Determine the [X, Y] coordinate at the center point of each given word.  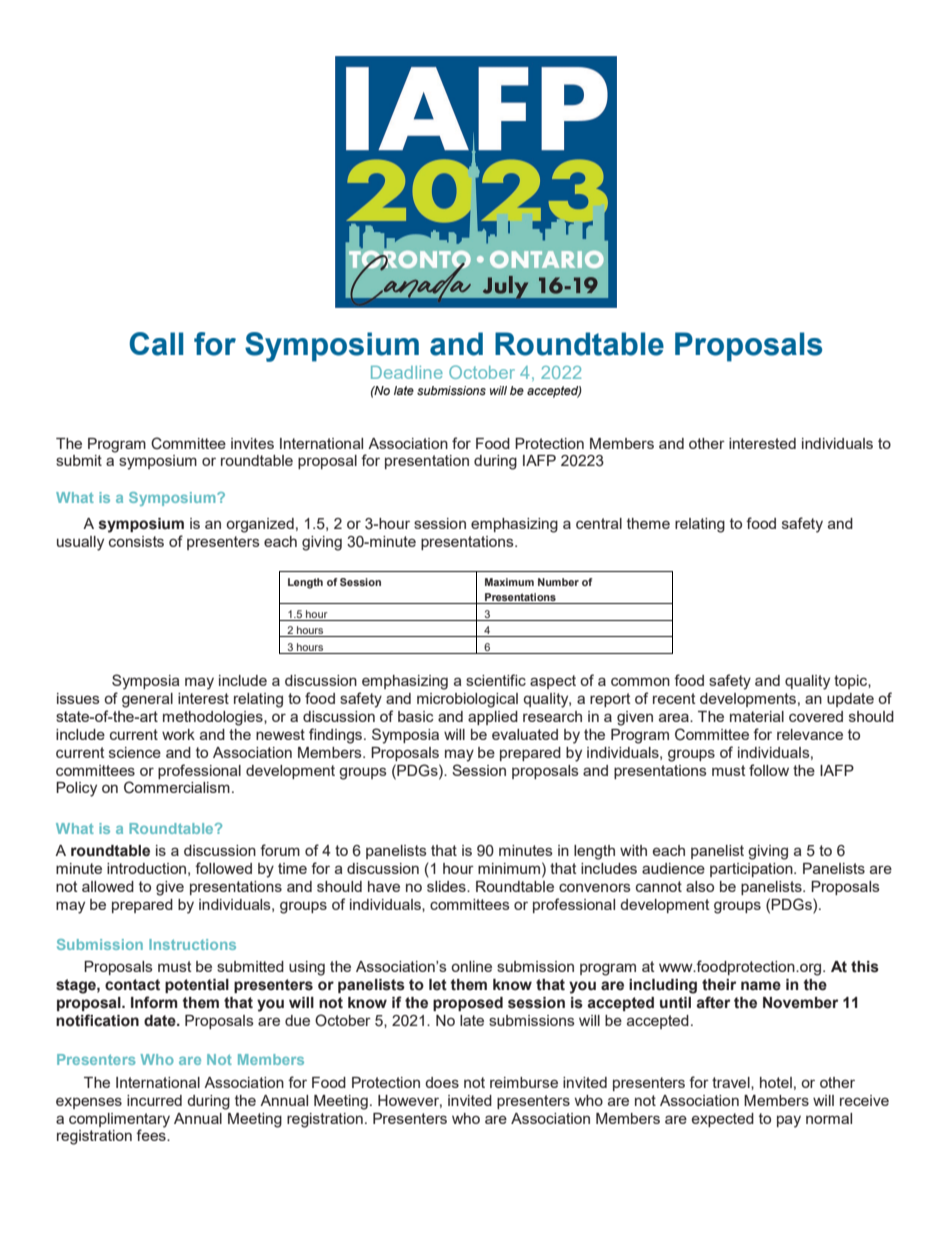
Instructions [192, 944]
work [178, 734]
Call [156, 344]
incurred [154, 1100]
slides [447, 886]
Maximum [509, 582]
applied [493, 718]
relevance [810, 734]
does [442, 1082]
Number [558, 582]
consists [136, 541]
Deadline [407, 372]
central [599, 523]
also [700, 886]
